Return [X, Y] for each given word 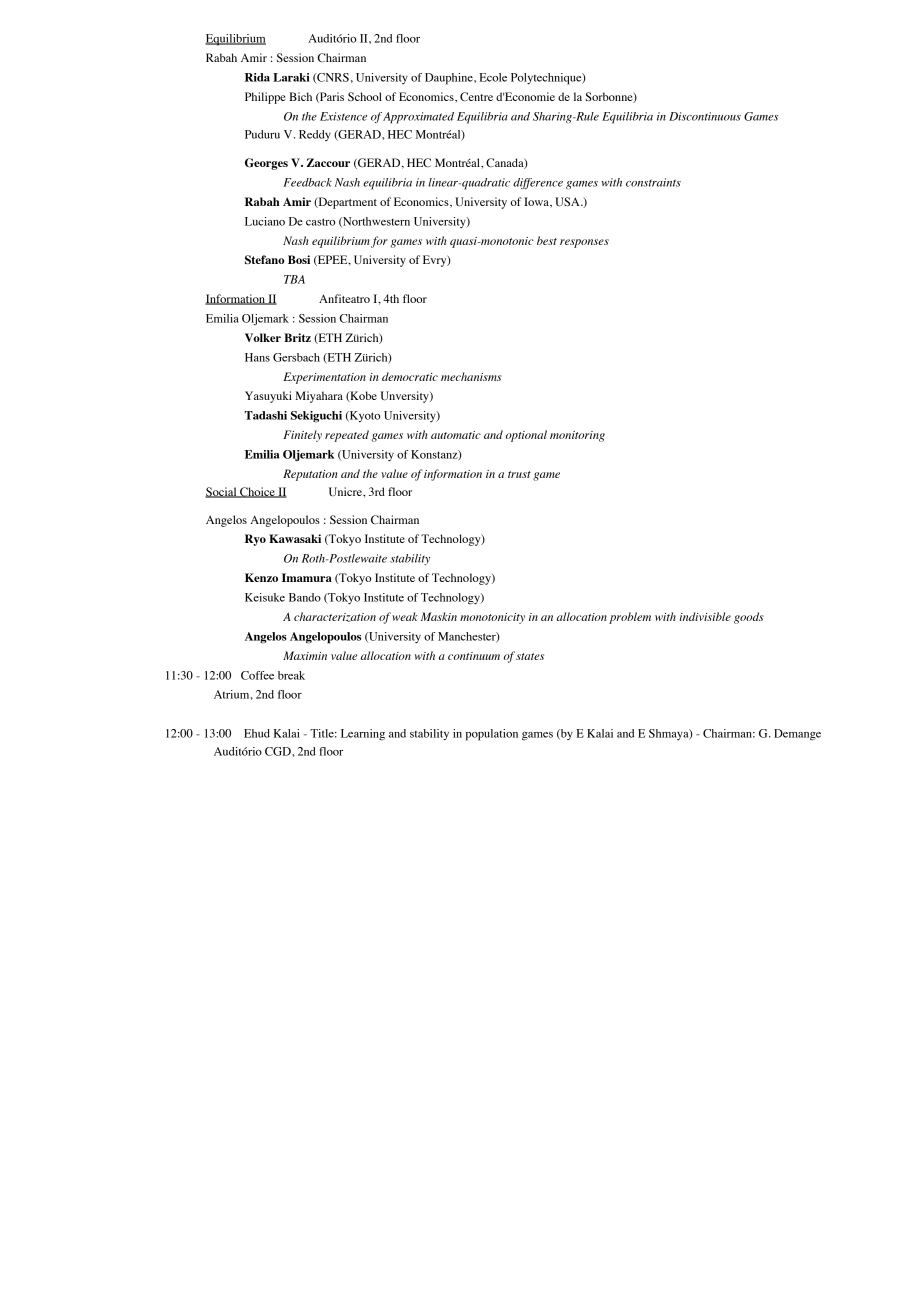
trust [519, 474]
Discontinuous [705, 116]
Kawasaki [295, 538]
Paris [331, 97]
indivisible [705, 616]
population [492, 735]
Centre [476, 97]
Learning [363, 735]
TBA [294, 279]
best [547, 240]
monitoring [577, 436]
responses [584, 243]
